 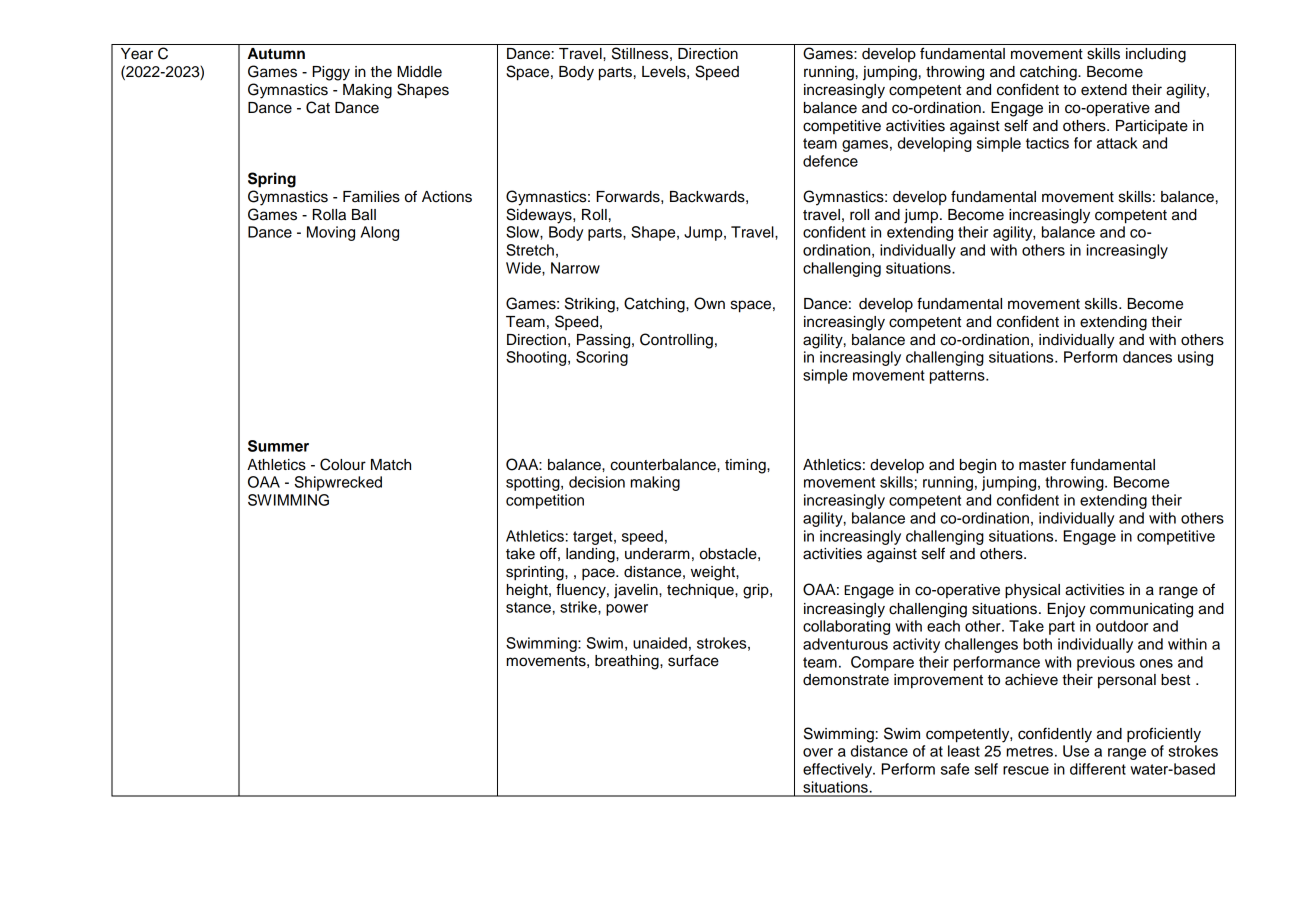 I want to click on Spring, so click(x=272, y=180).
